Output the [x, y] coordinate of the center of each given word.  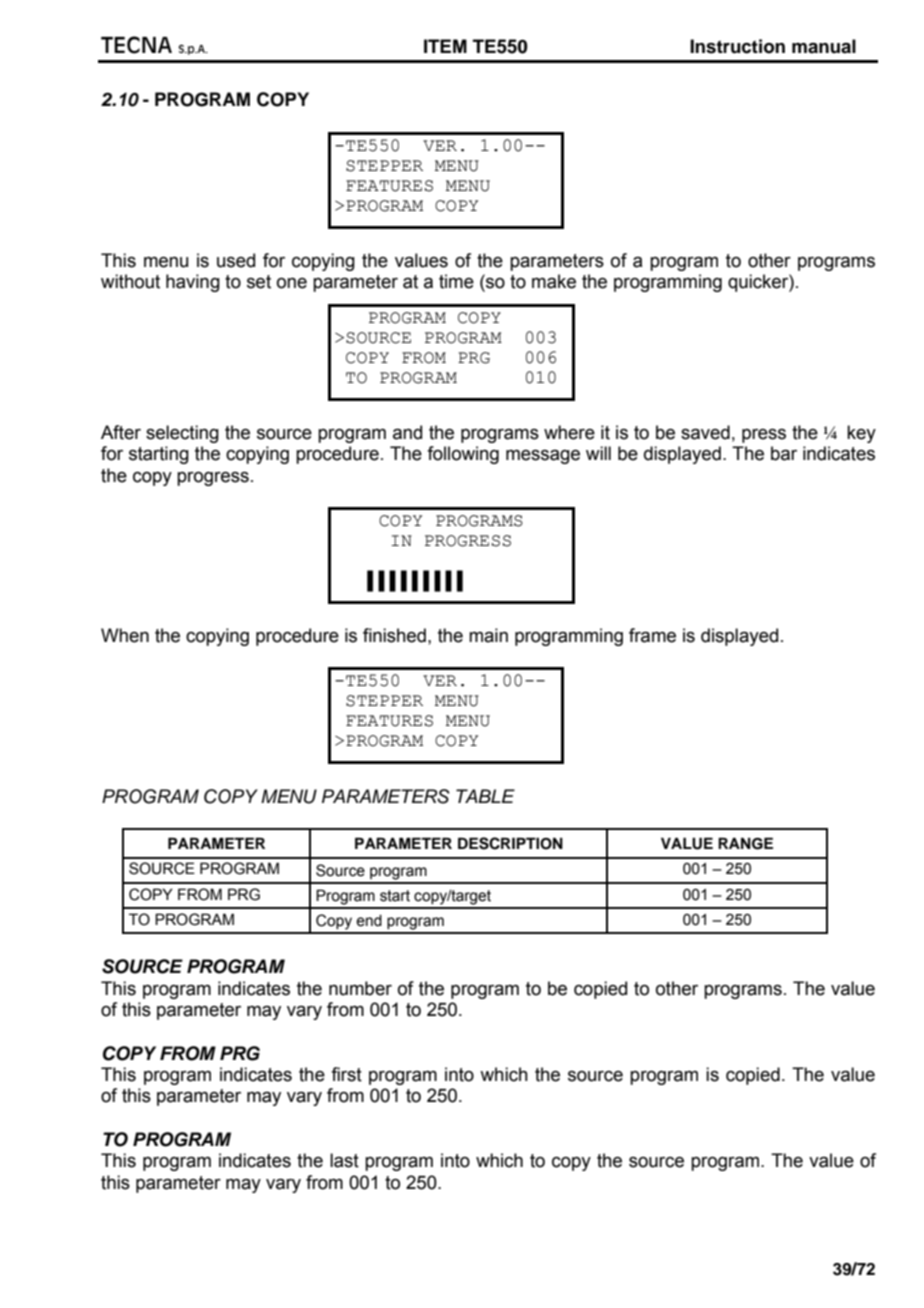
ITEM [445, 46]
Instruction [737, 46]
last [344, 1160]
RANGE [745, 843]
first [346, 1074]
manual [824, 46]
